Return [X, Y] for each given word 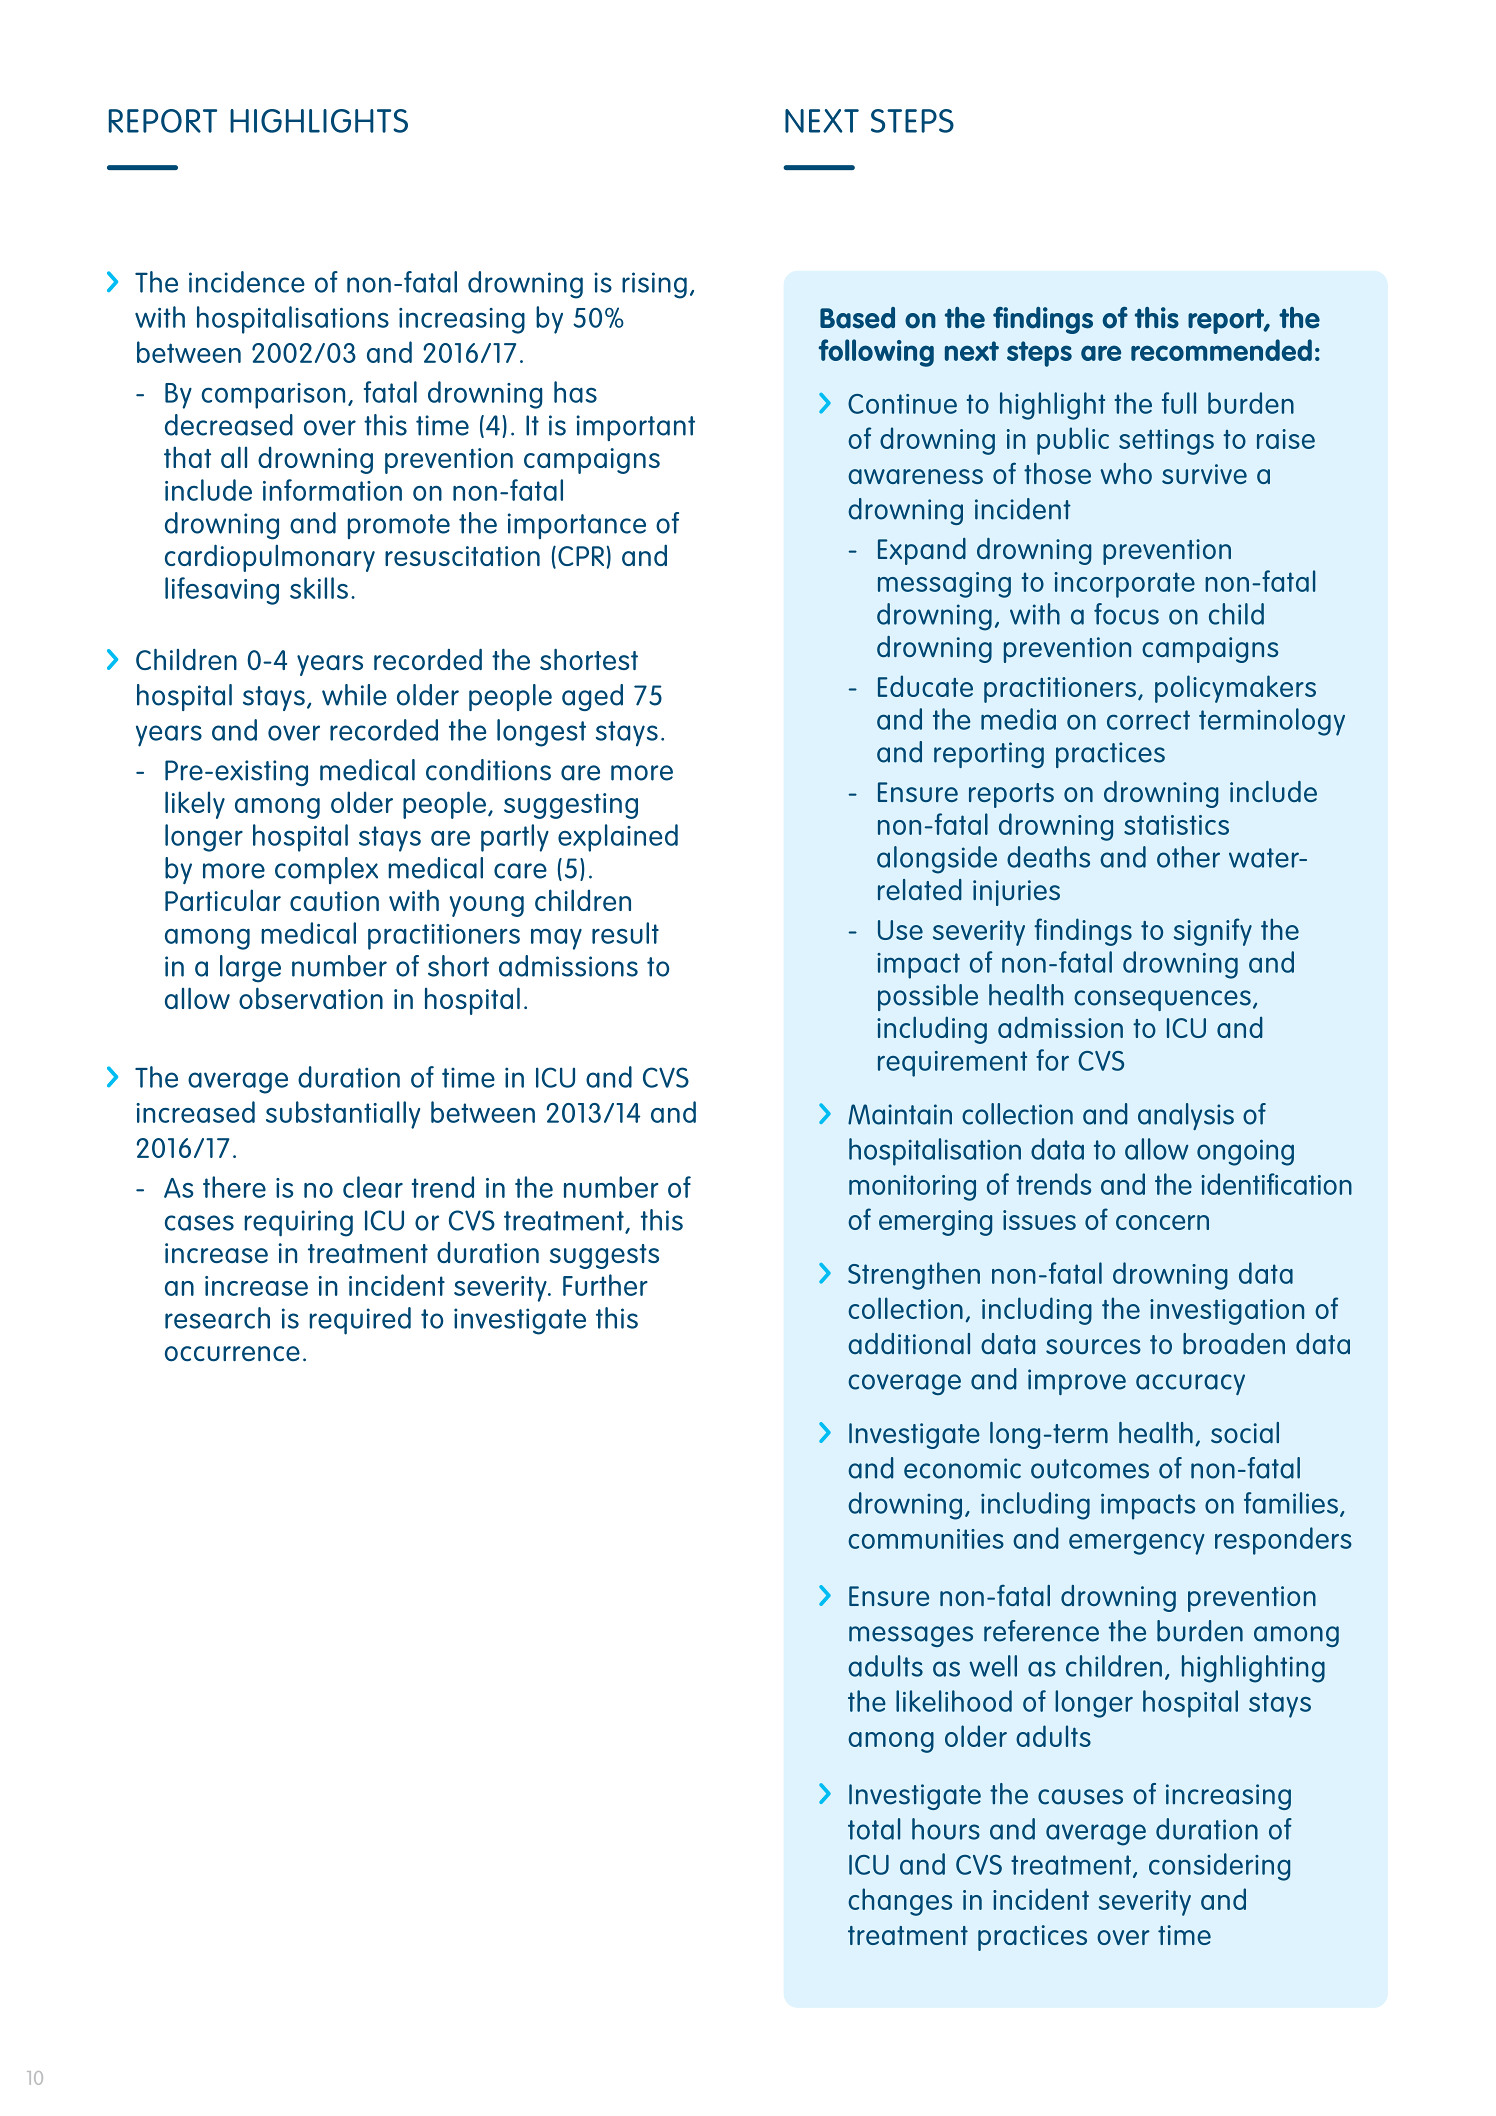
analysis [1186, 1116]
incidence [247, 282]
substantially [343, 1115]
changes [900, 1902]
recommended [1221, 350]
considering [1219, 1867]
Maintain [900, 1114]
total [874, 1829]
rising [654, 285]
